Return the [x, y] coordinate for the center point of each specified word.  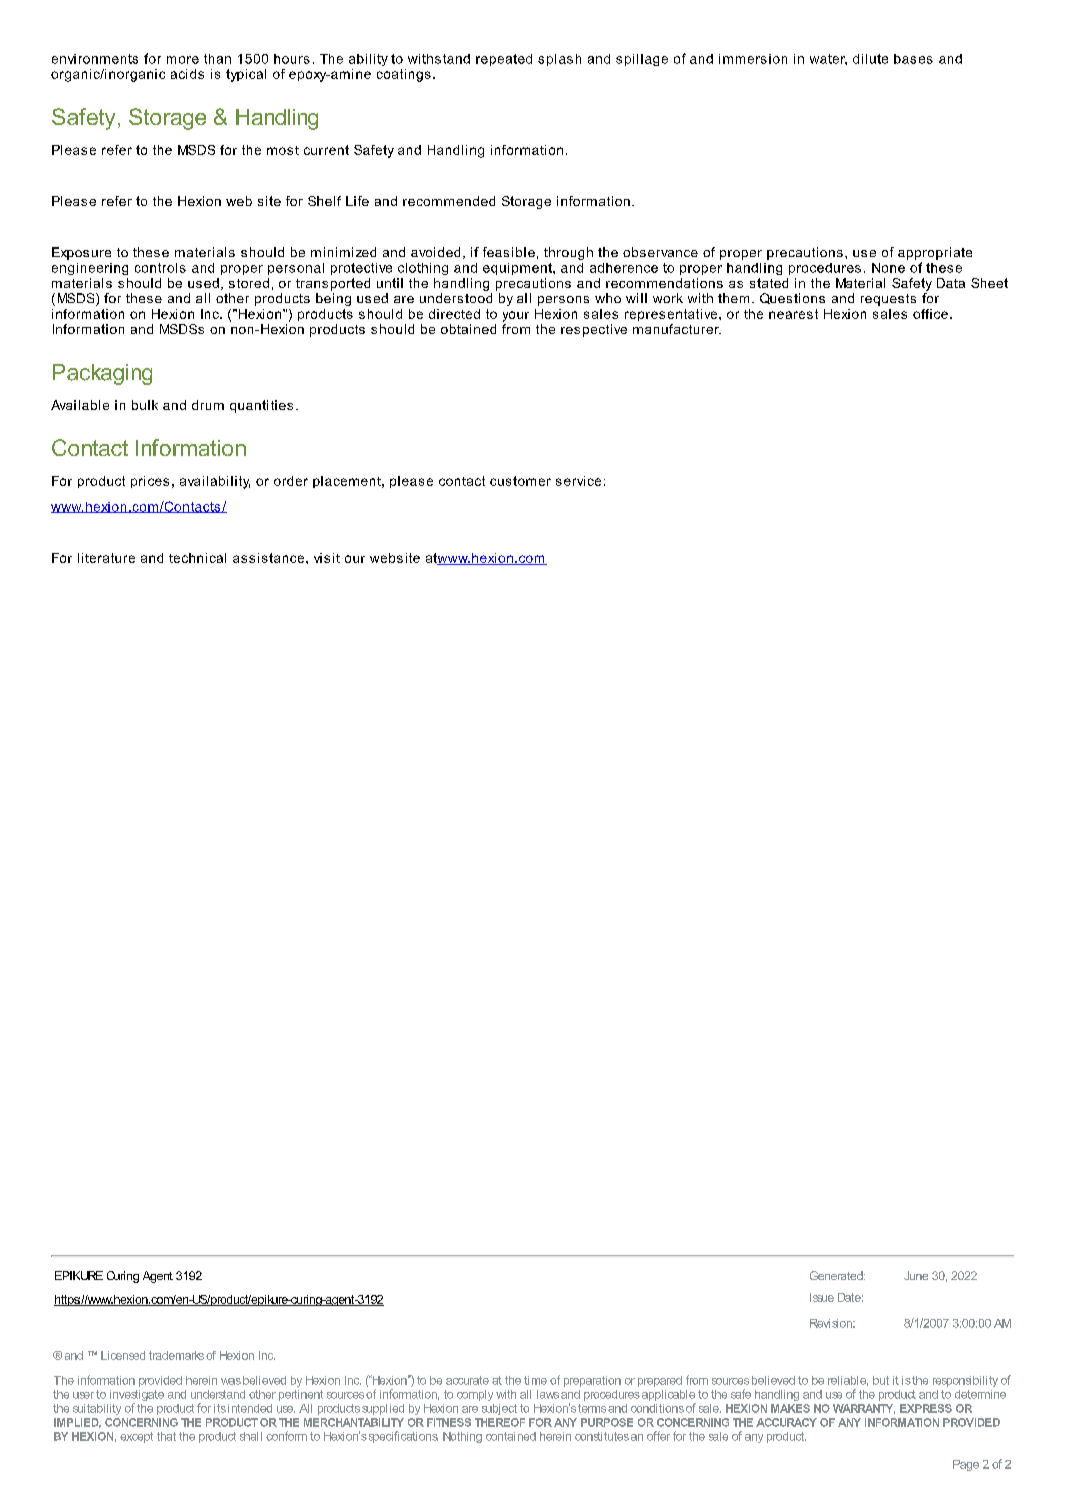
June [916, 1275]
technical [197, 558]
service [578, 481]
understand [218, 1394]
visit [327, 558]
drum [208, 405]
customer [520, 481]
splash [559, 60]
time [535, 1380]
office [930, 314]
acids [187, 74]
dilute [870, 59]
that [166, 1436]
